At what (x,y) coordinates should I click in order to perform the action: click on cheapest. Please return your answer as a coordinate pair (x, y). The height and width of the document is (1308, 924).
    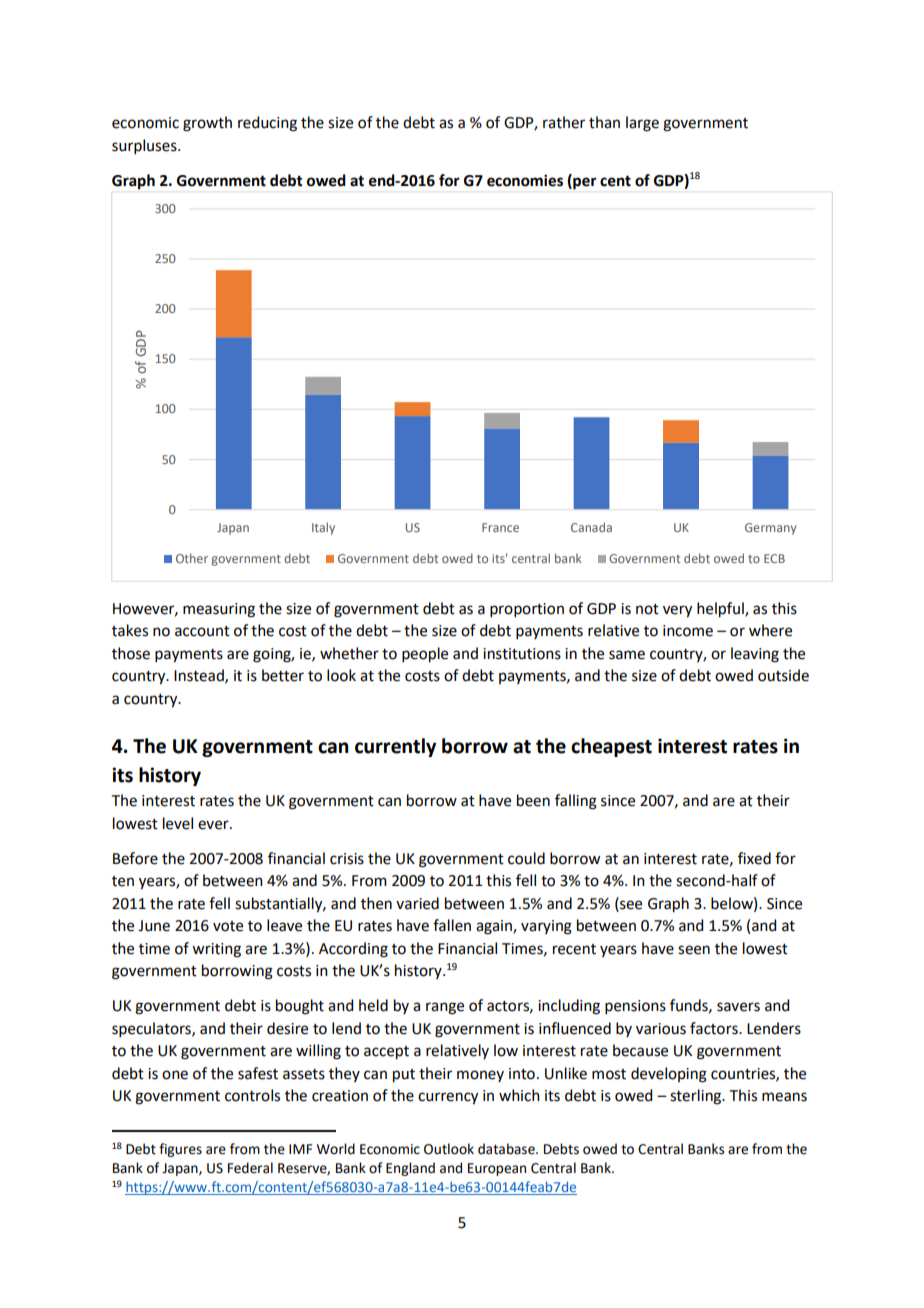
    Looking at the image, I should click on (611, 747).
